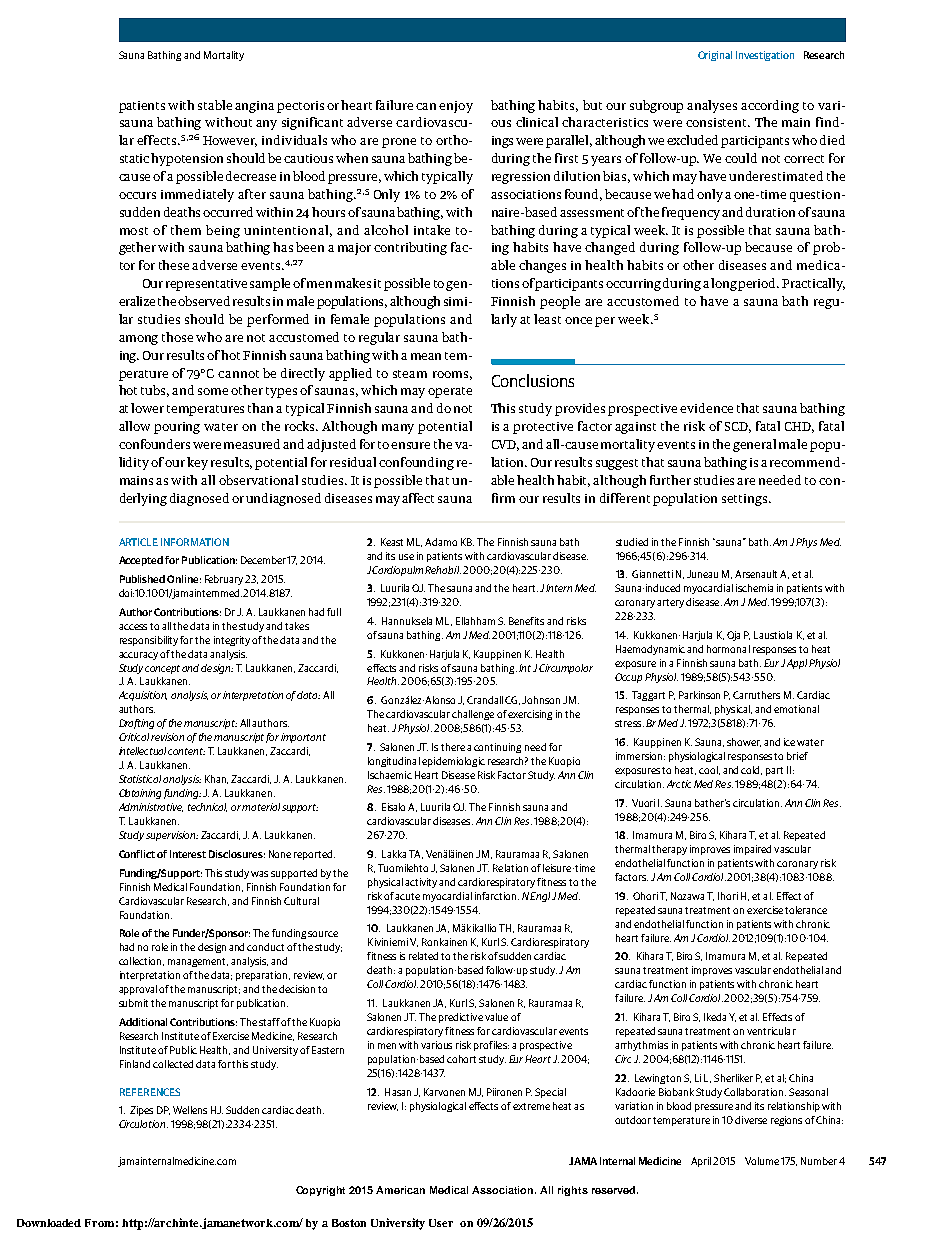  Describe the element at coordinates (407, 896) in the screenshot. I see `acute` at that location.
